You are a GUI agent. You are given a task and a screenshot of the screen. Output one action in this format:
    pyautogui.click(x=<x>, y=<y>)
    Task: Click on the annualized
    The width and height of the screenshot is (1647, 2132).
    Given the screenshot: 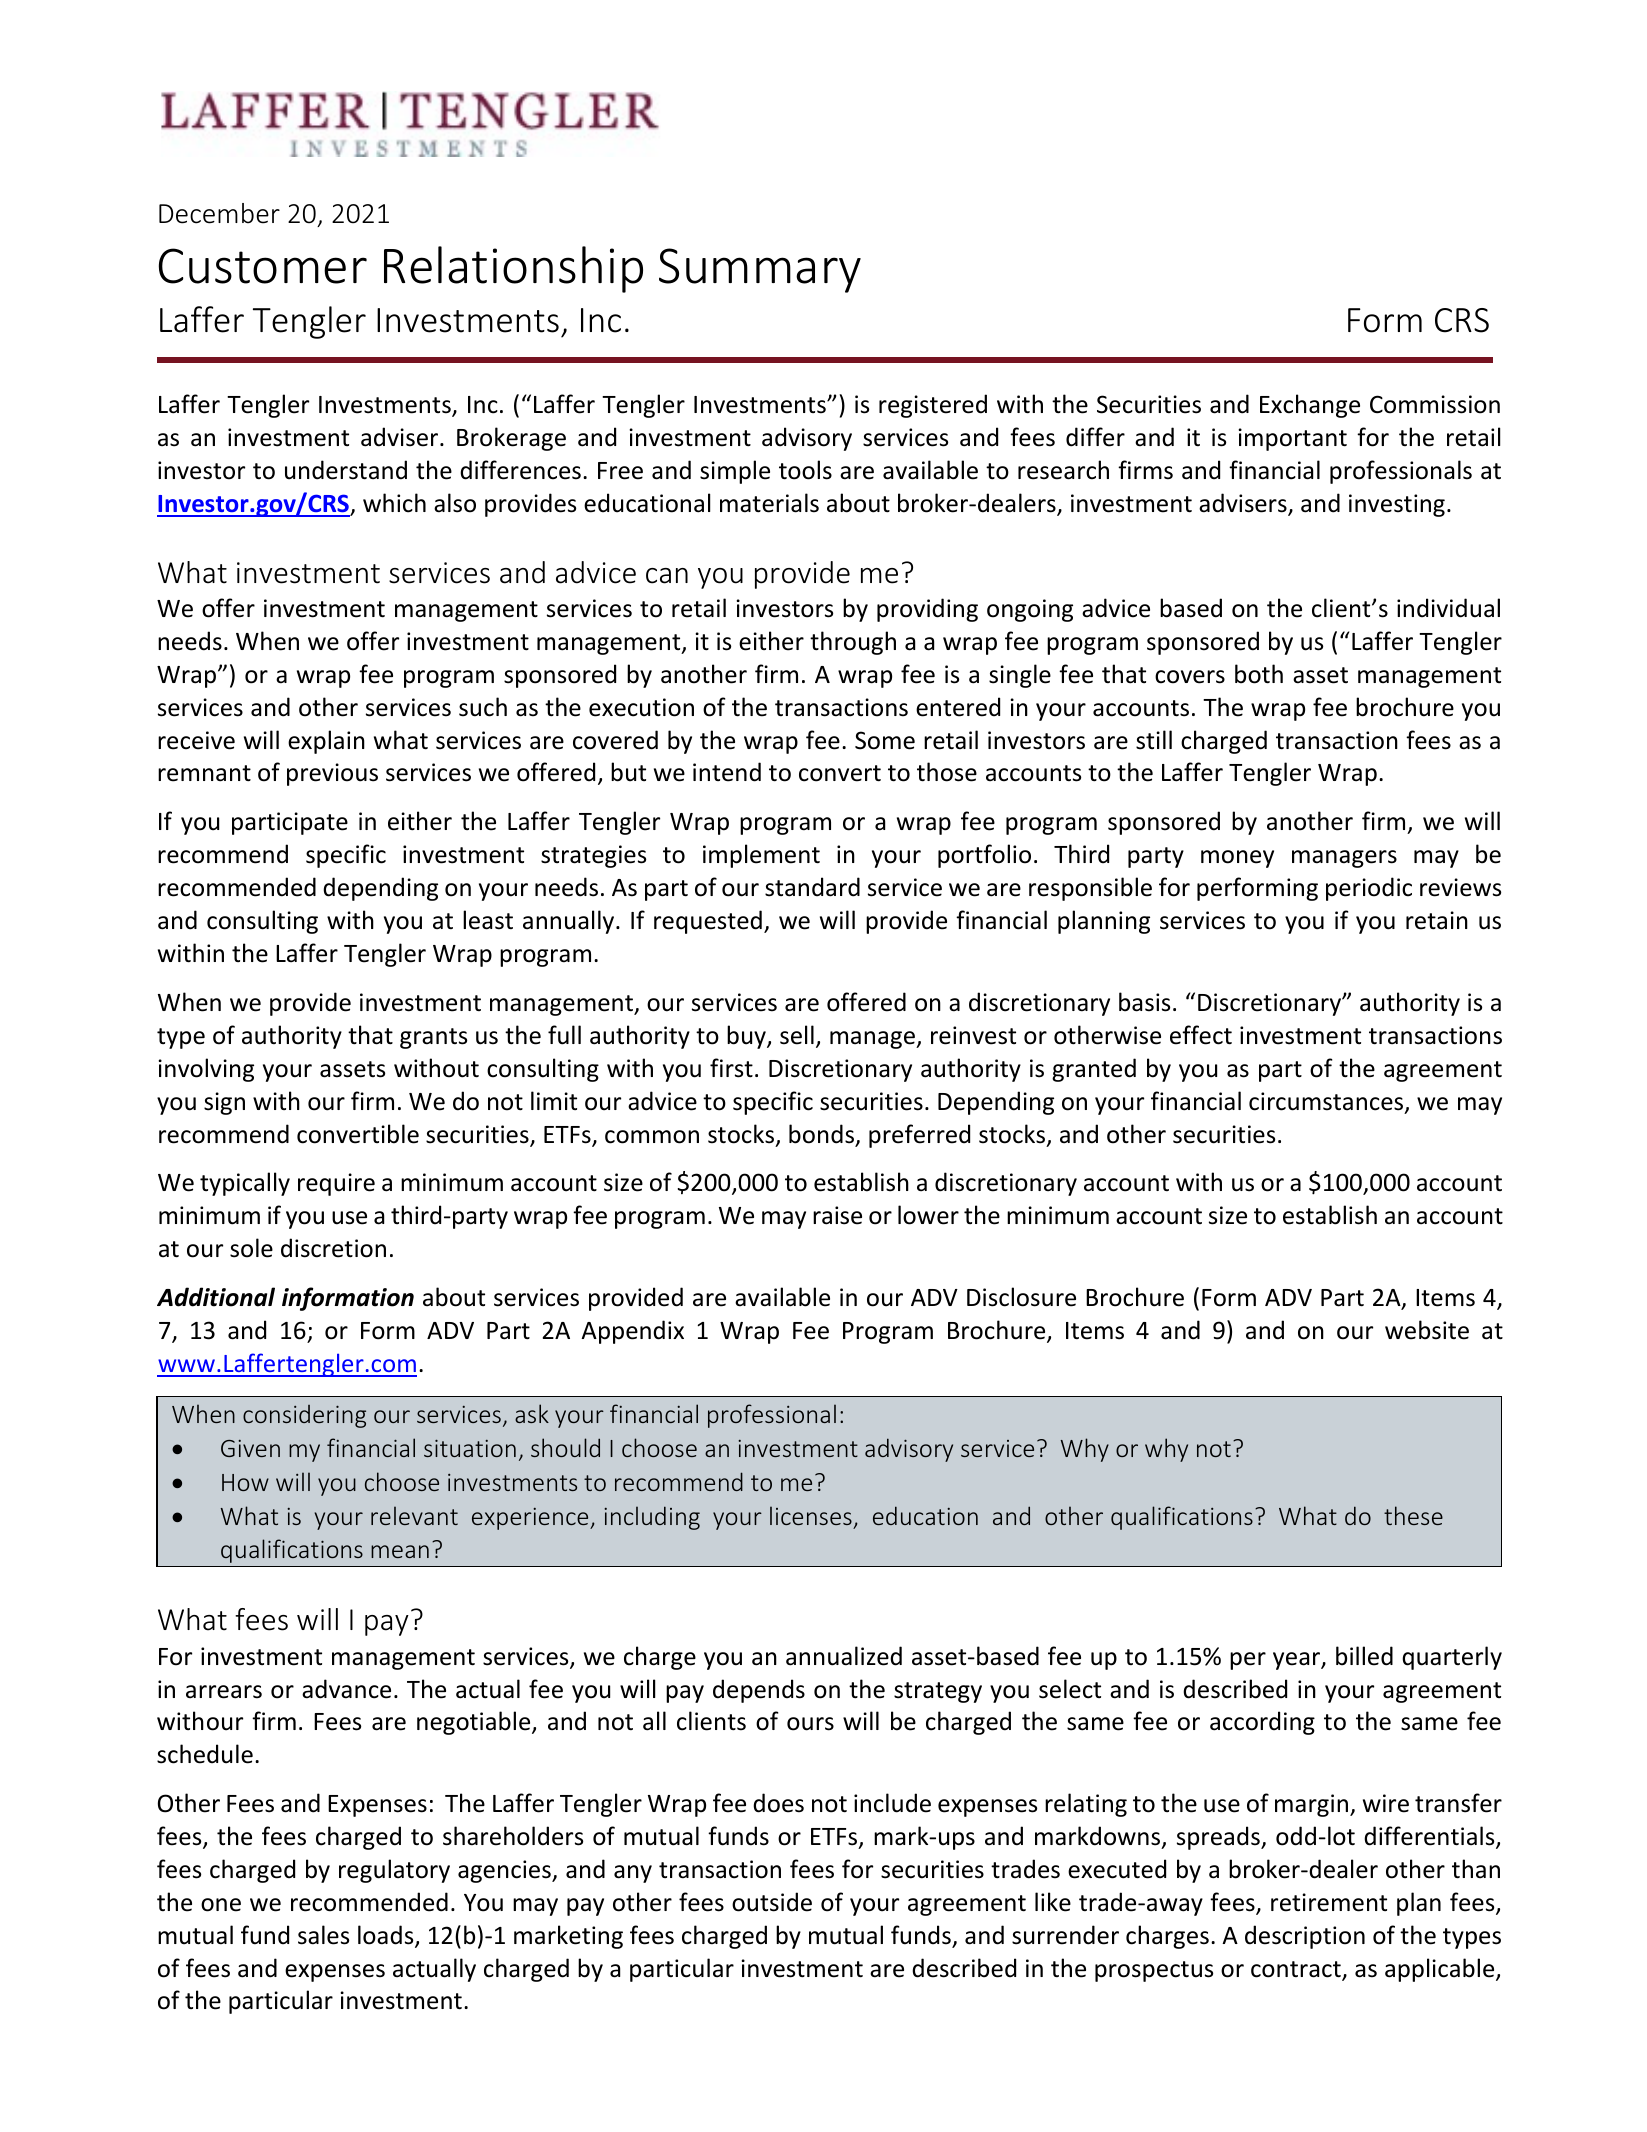 What is the action you would take?
    pyautogui.click(x=844, y=1656)
